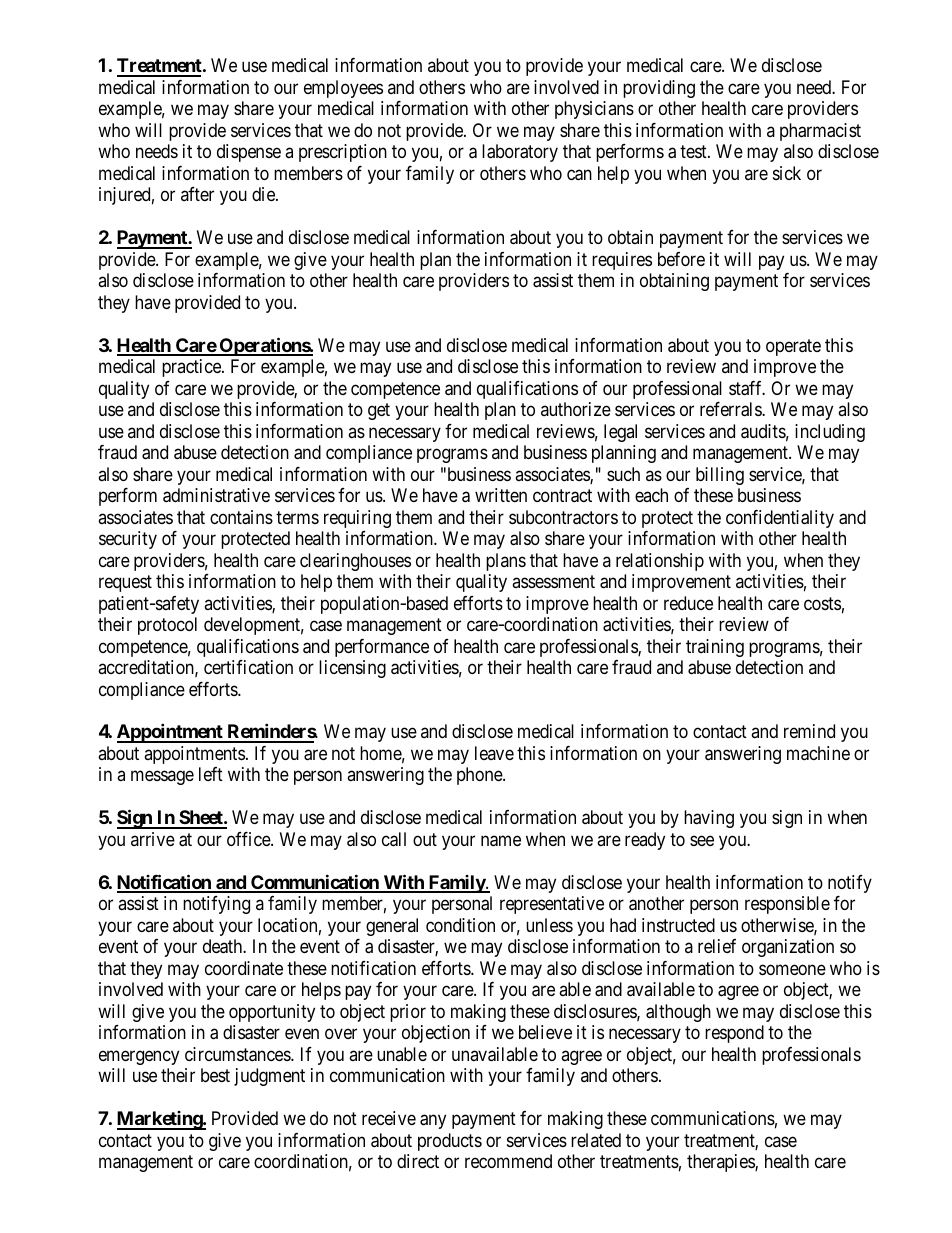 This screenshot has width=952, height=1233. What do you see at coordinates (450, 1142) in the screenshot?
I see `products` at bounding box center [450, 1142].
